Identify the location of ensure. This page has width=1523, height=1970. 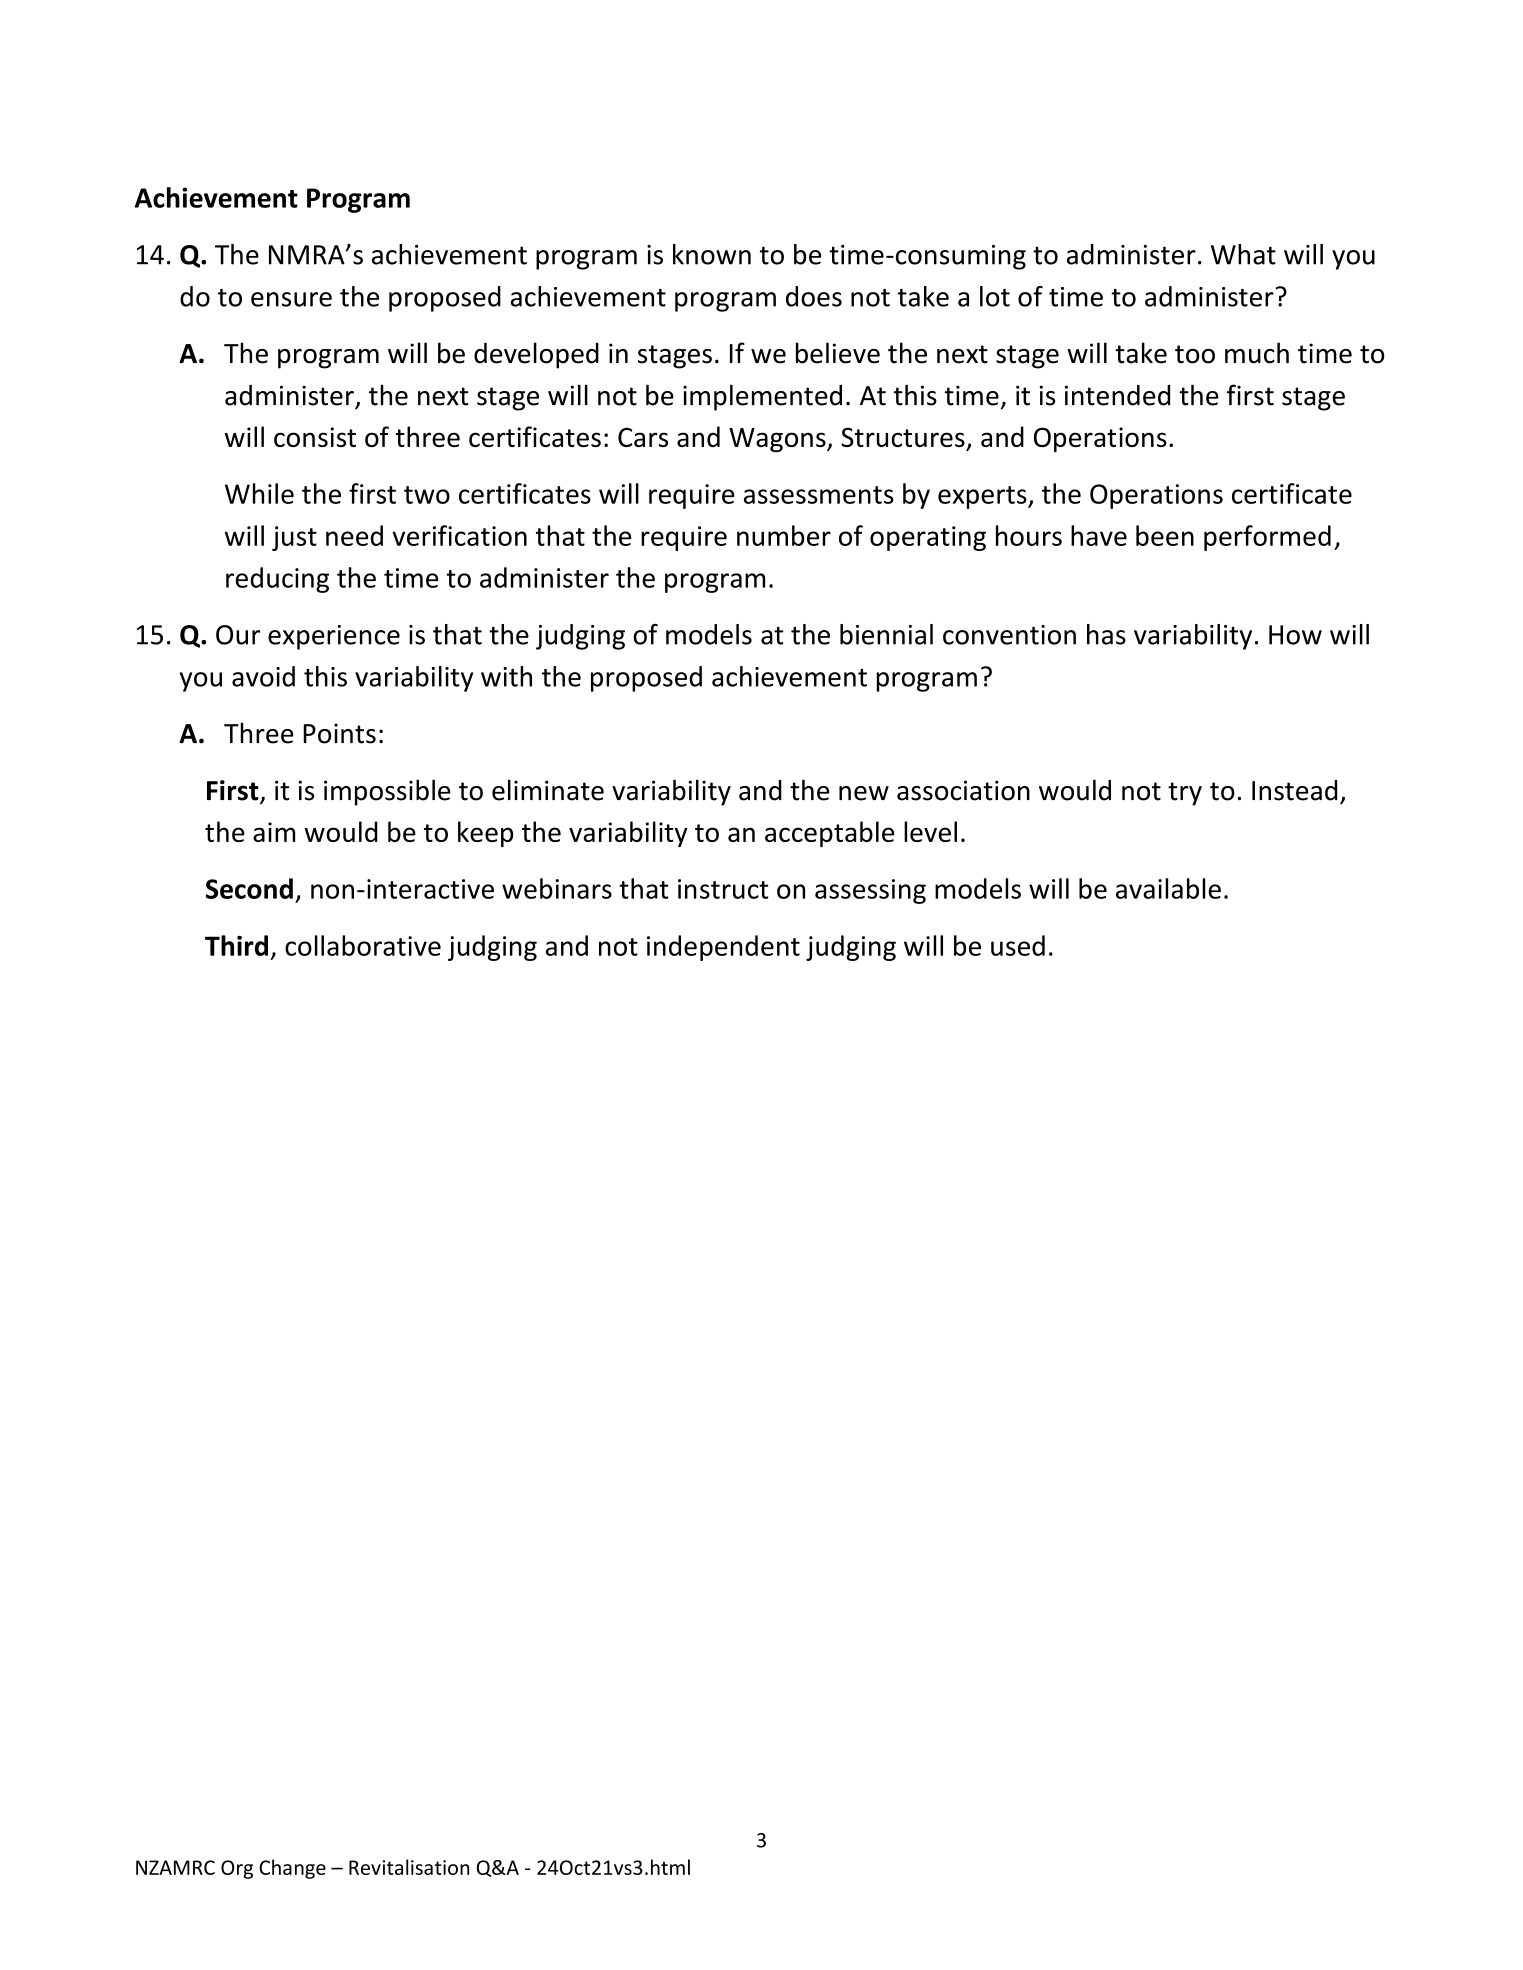
(291, 299).
